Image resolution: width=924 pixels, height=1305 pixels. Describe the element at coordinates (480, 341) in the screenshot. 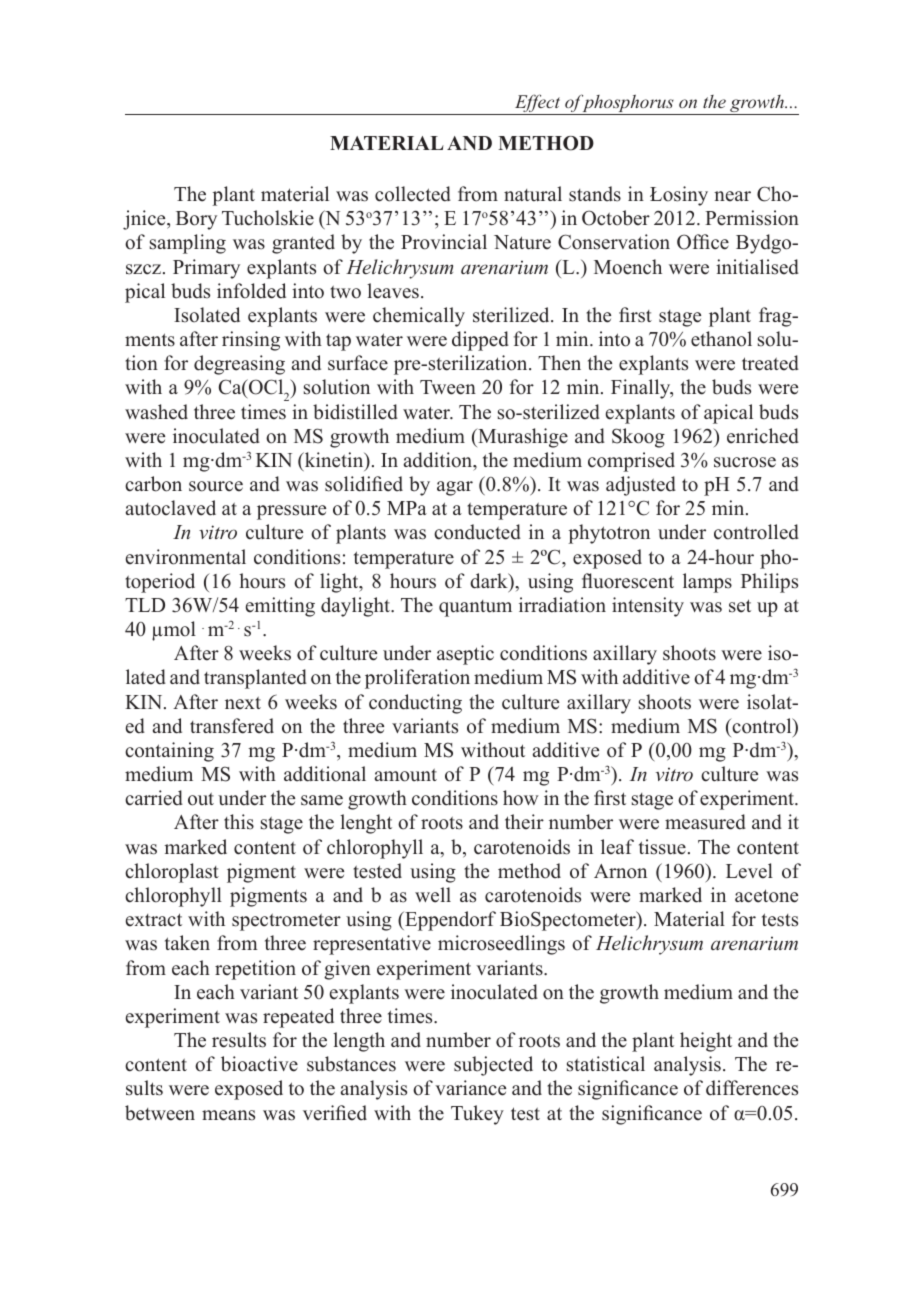

I see `dipped` at that location.
